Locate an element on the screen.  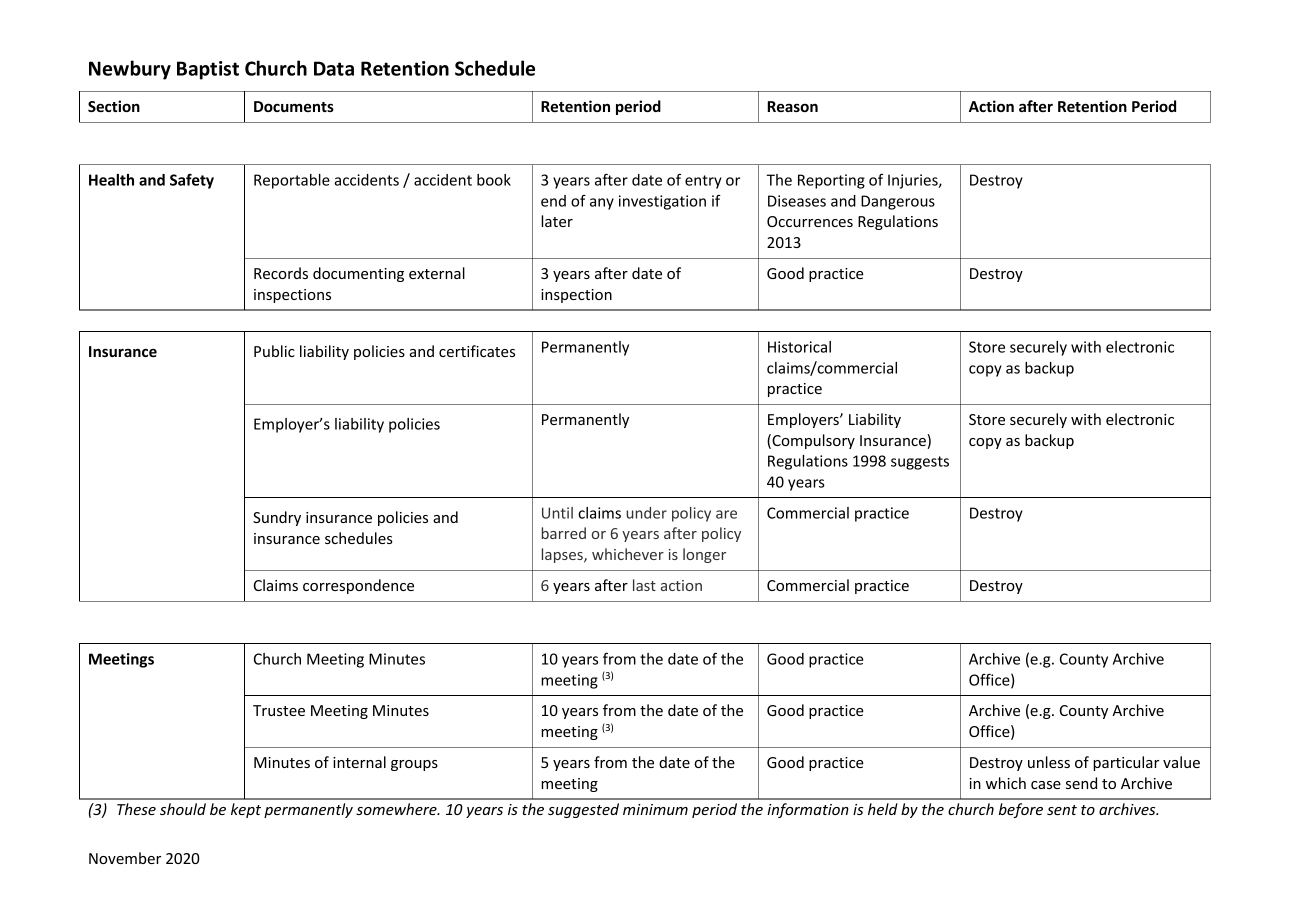
Documents is located at coordinates (294, 106).
